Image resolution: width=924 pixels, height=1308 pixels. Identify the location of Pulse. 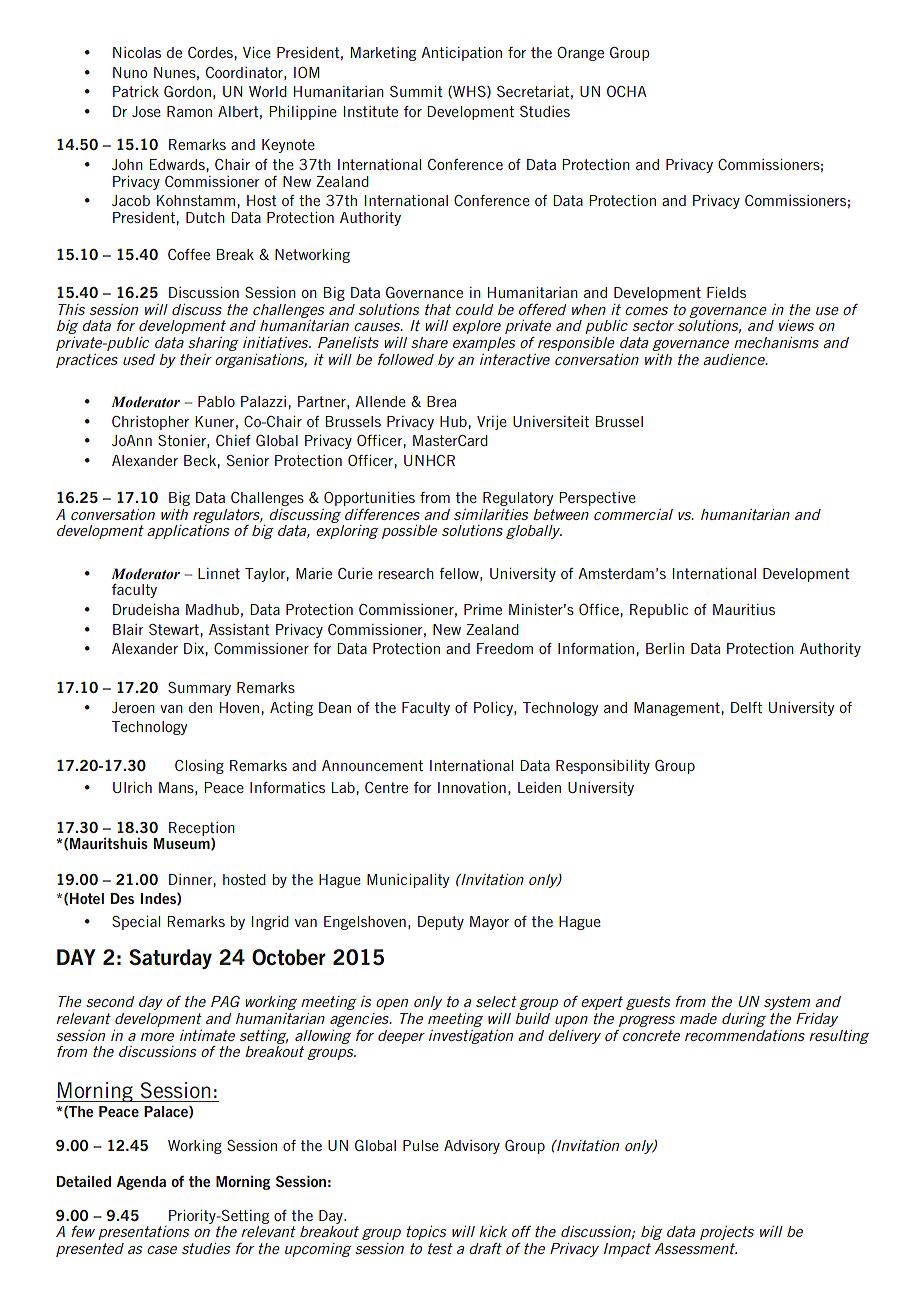
(421, 1145).
